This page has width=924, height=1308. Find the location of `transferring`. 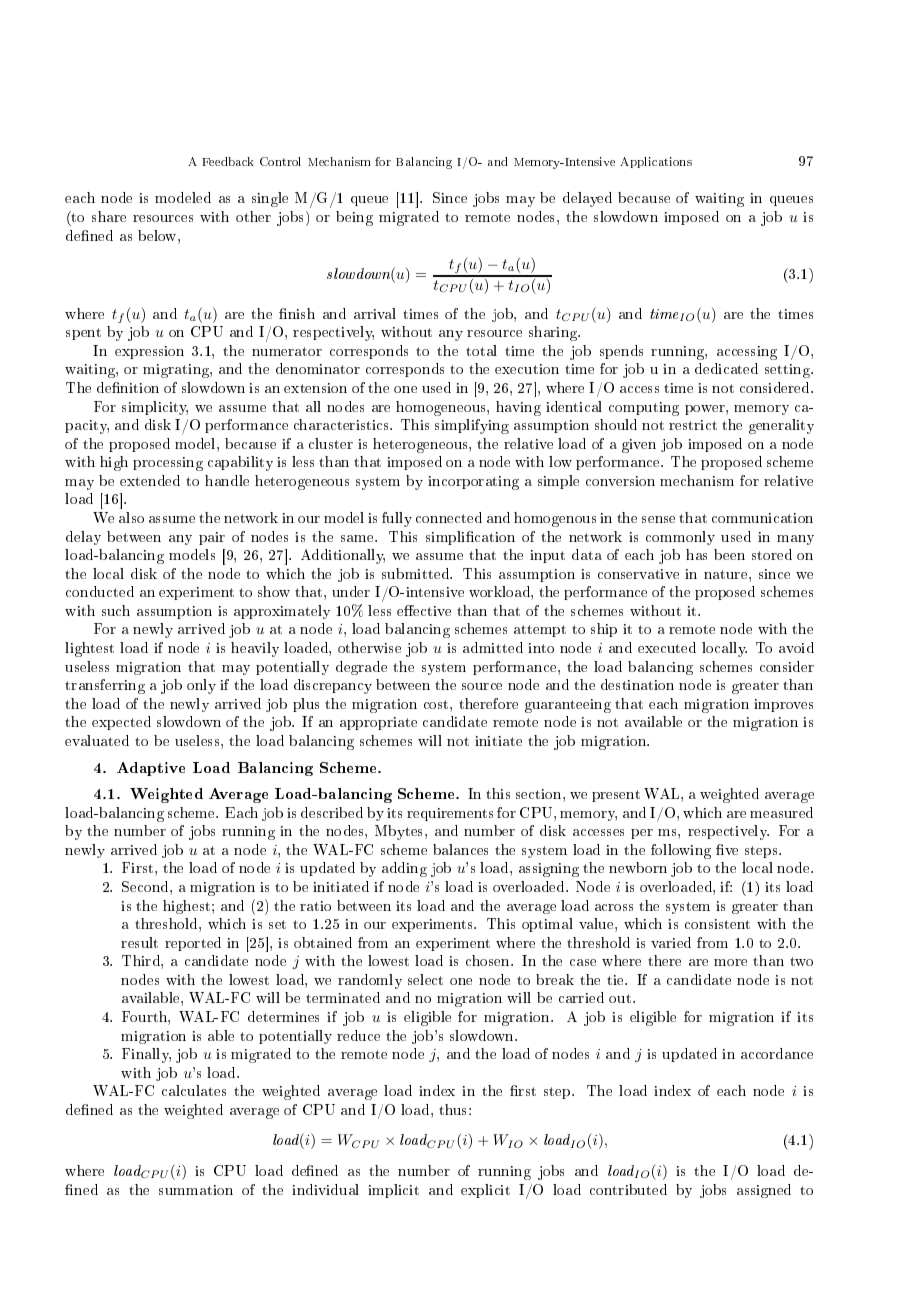

transferring is located at coordinates (105, 686).
